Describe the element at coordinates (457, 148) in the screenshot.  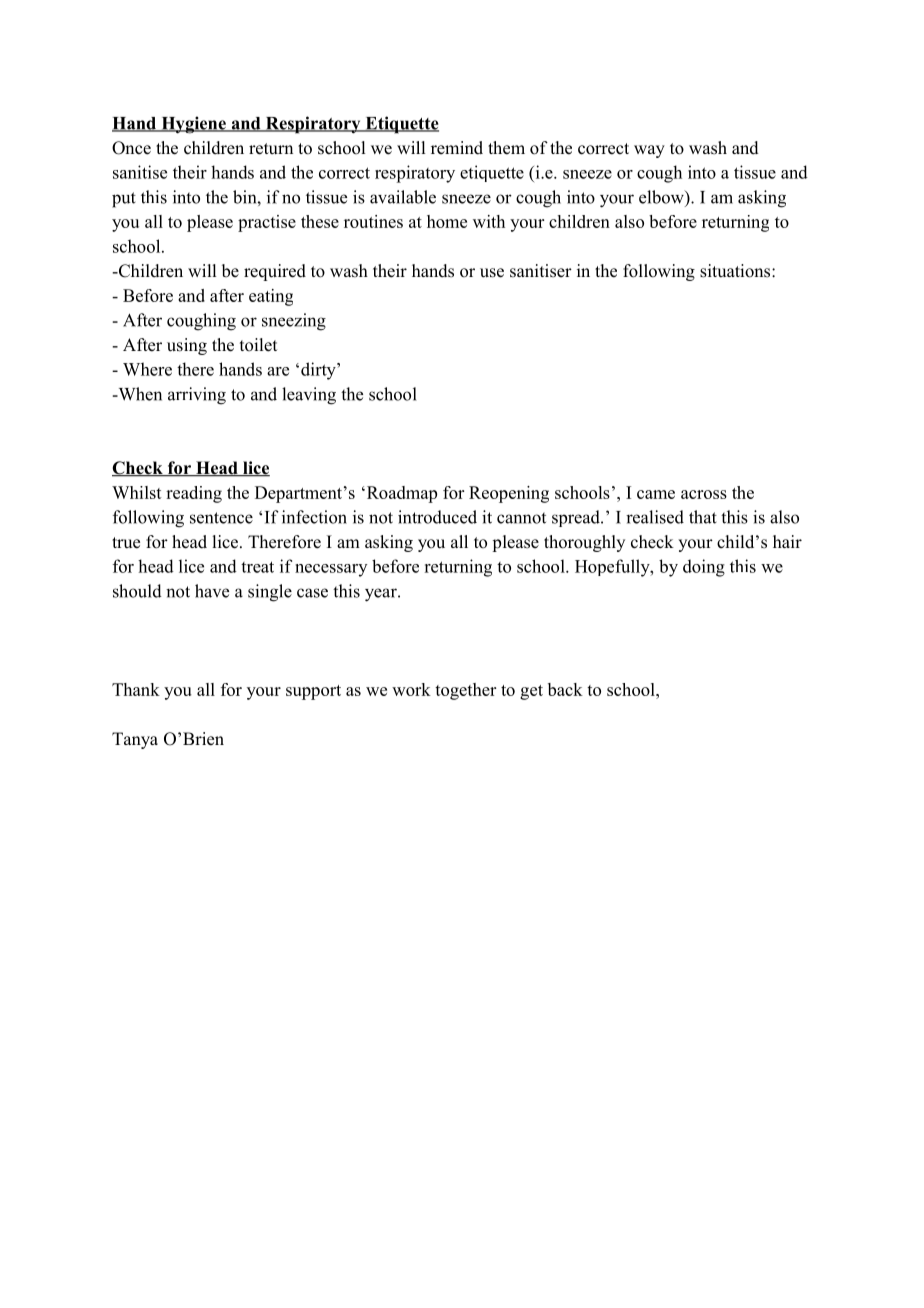
I see `remind` at that location.
